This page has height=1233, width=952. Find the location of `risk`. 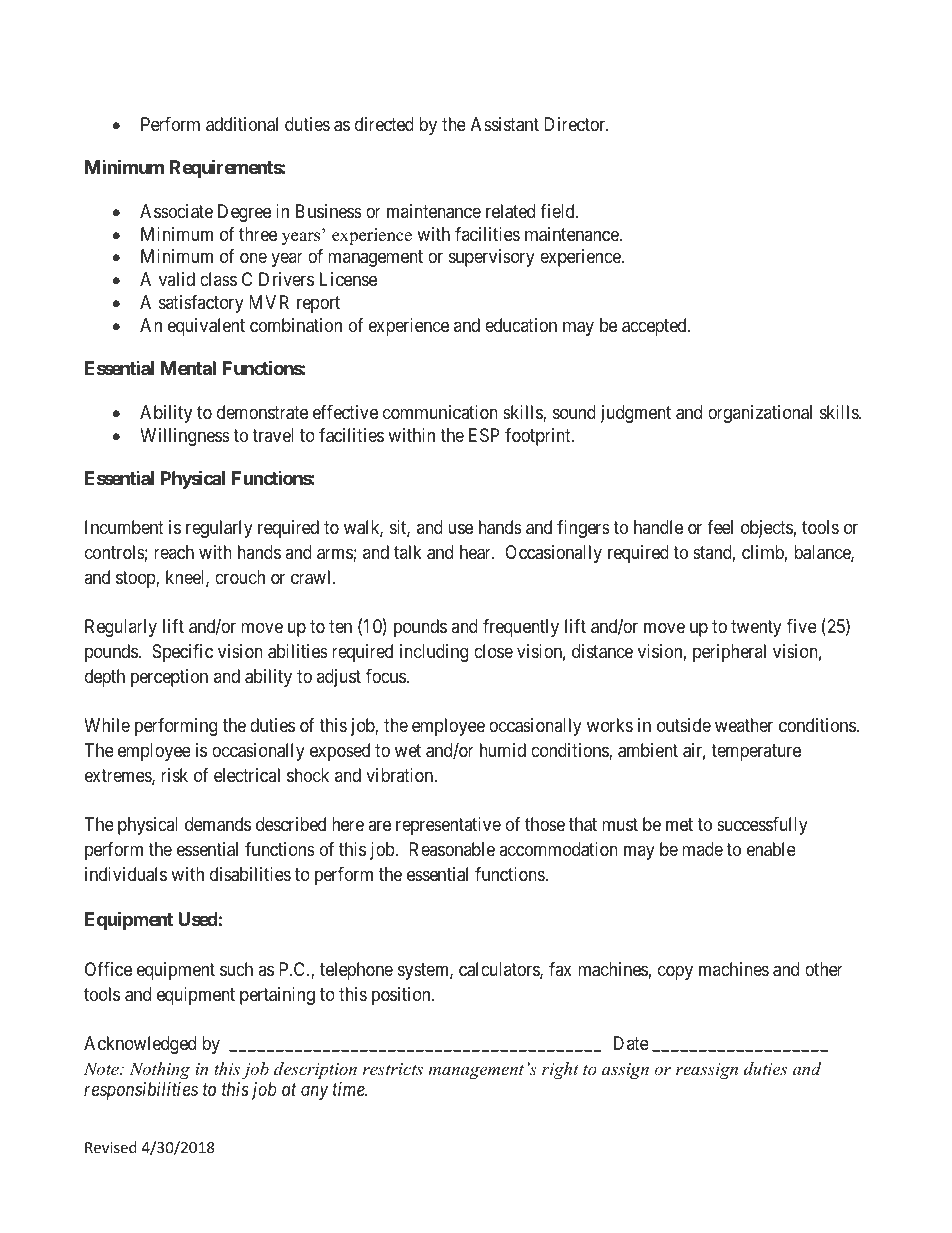

risk is located at coordinates (174, 775).
